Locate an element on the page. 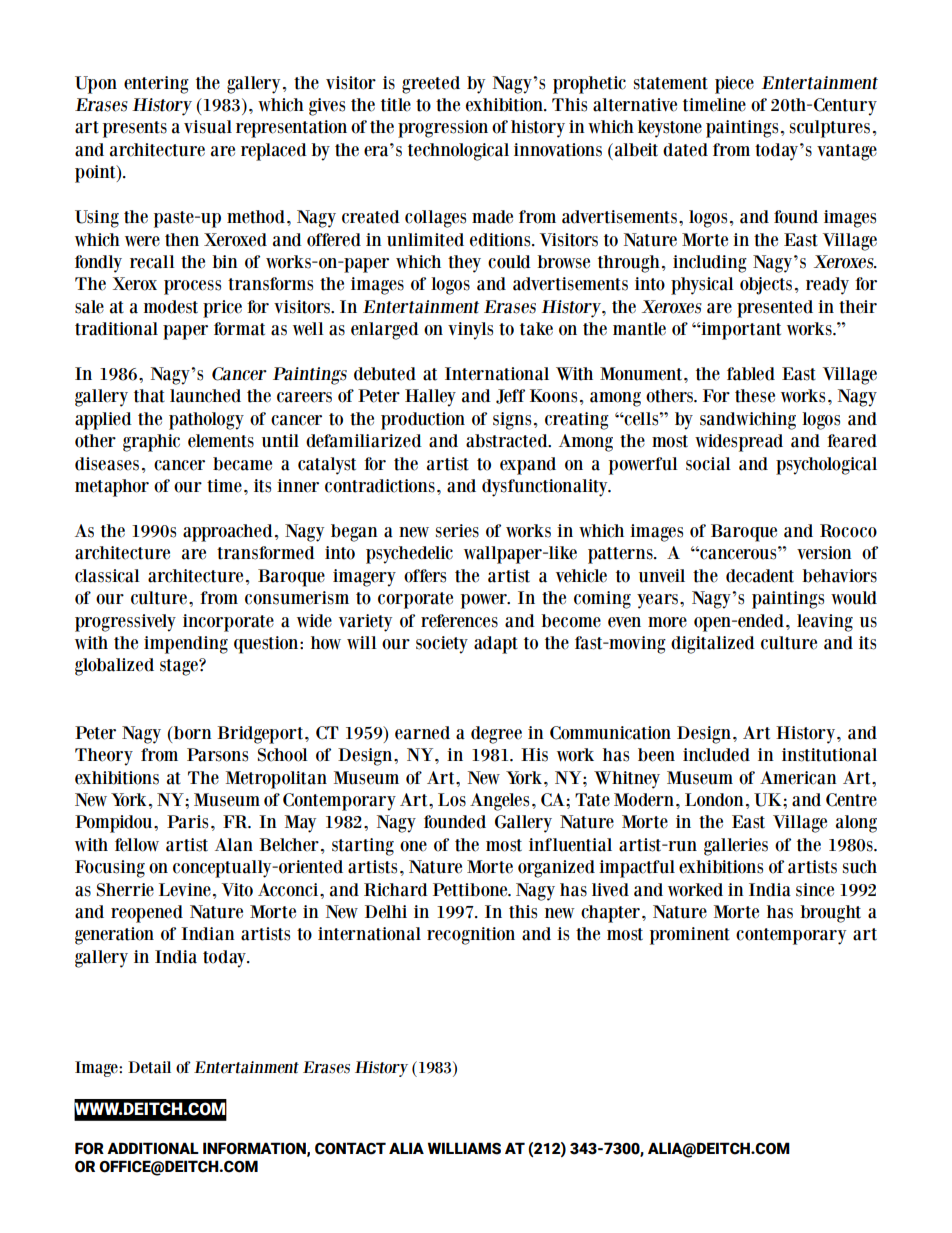  progression is located at coordinates (443, 129).
